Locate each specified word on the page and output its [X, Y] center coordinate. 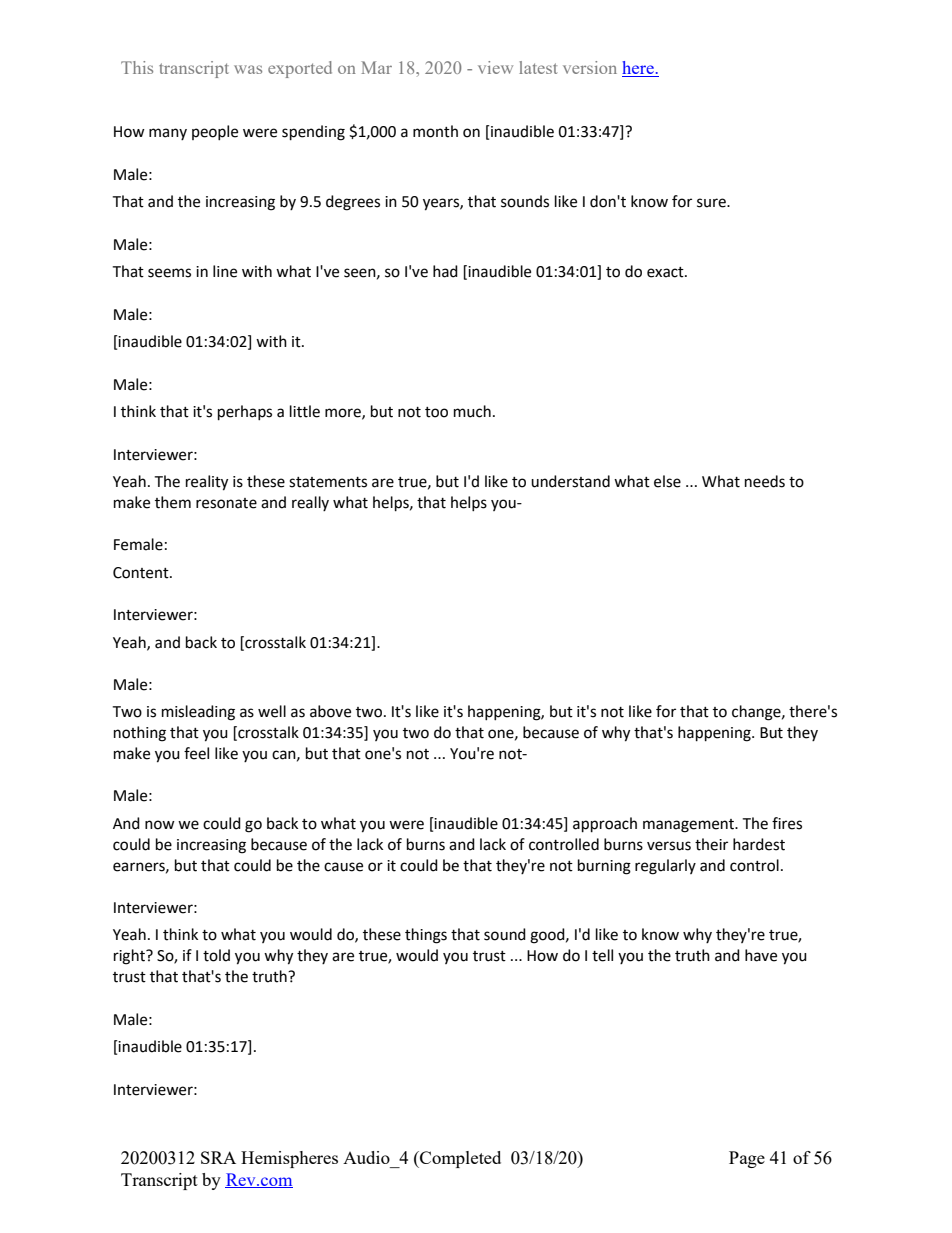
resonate [226, 503]
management [690, 826]
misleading [198, 713]
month [435, 131]
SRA [218, 1157]
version [590, 67]
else [667, 481]
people [215, 132]
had [445, 271]
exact [666, 272]
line [225, 271]
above [330, 711]
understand [570, 481]
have [761, 955]
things [426, 936]
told [216, 955]
